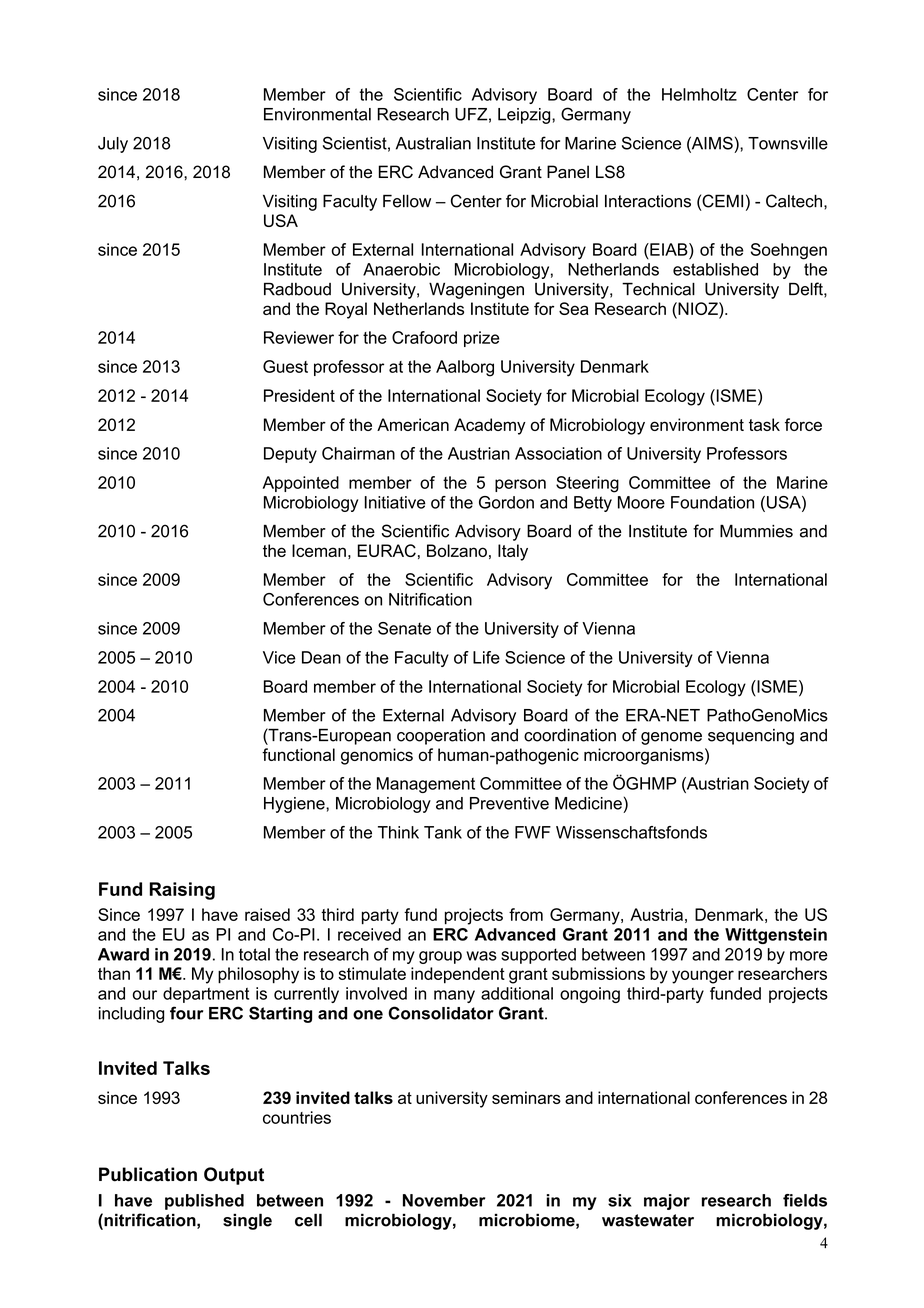  Describe the element at coordinates (443, 832) in the screenshot. I see `Tank` at that location.
